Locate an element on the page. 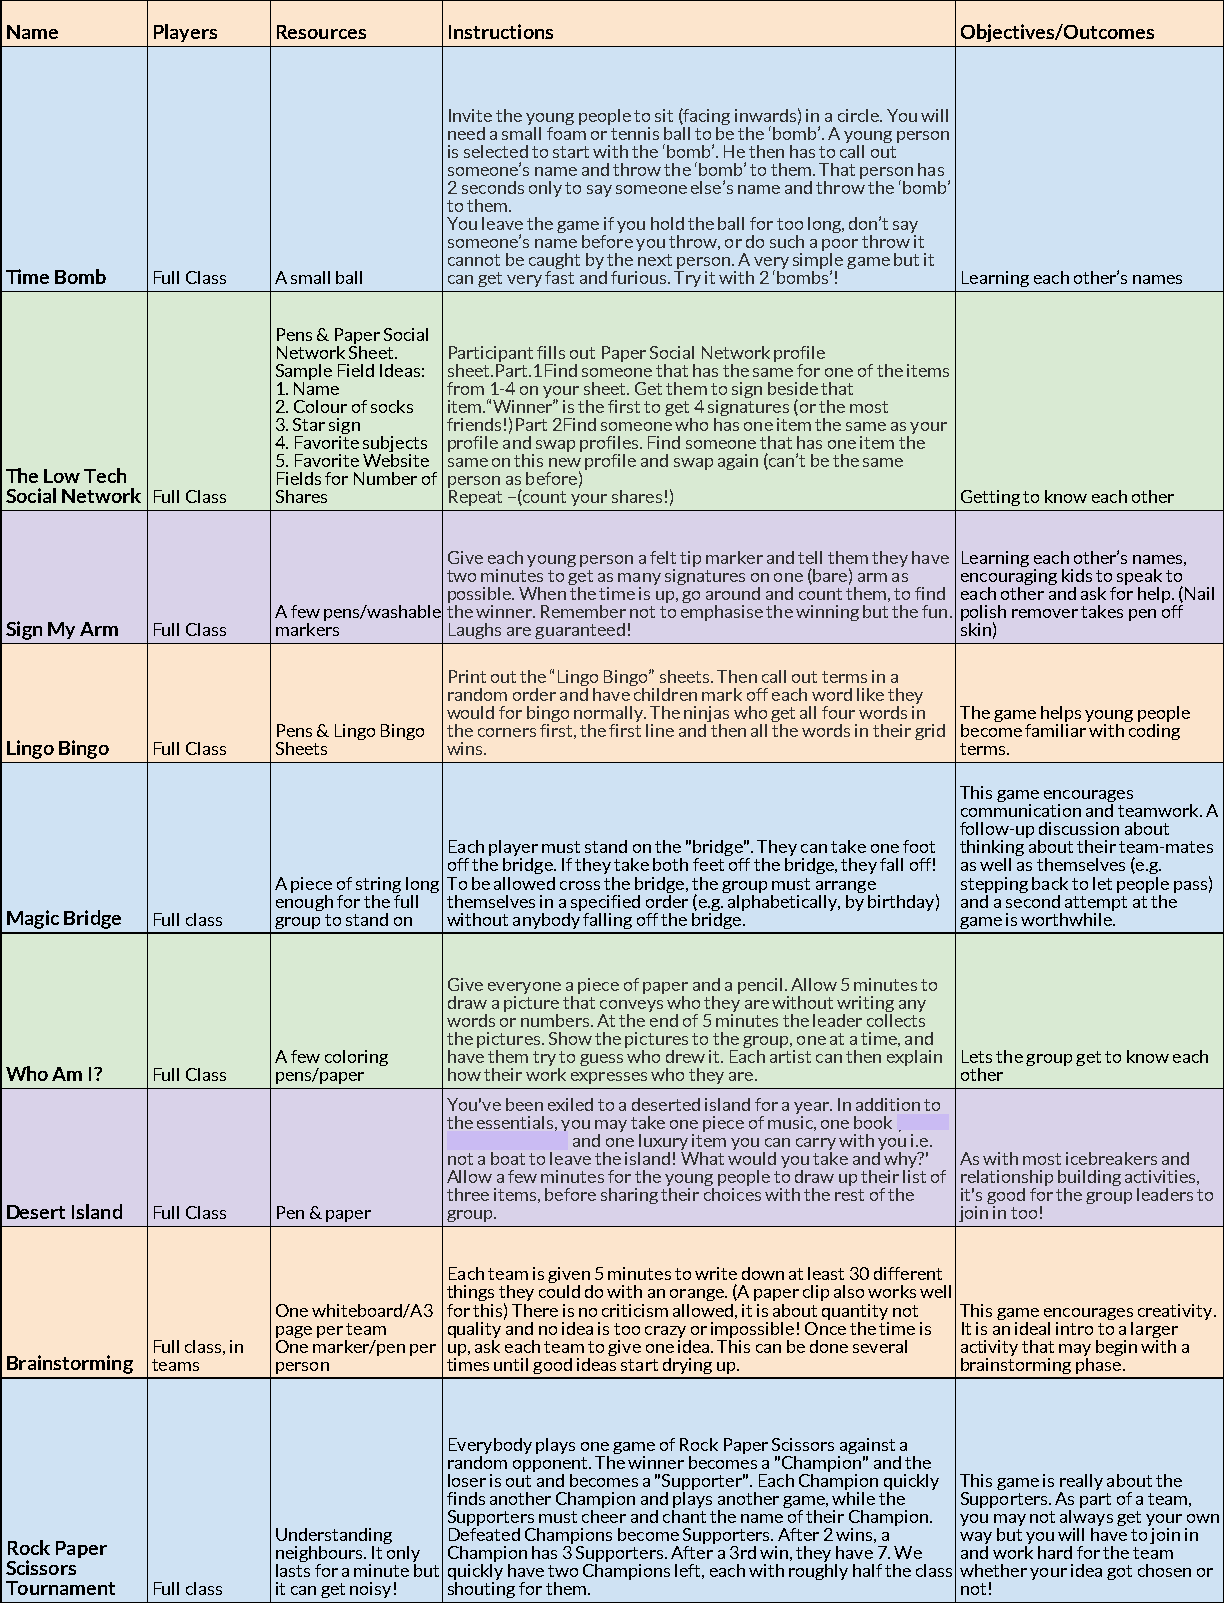 Image resolution: width=1226 pixels, height=1609 pixels. both is located at coordinates (670, 864).
